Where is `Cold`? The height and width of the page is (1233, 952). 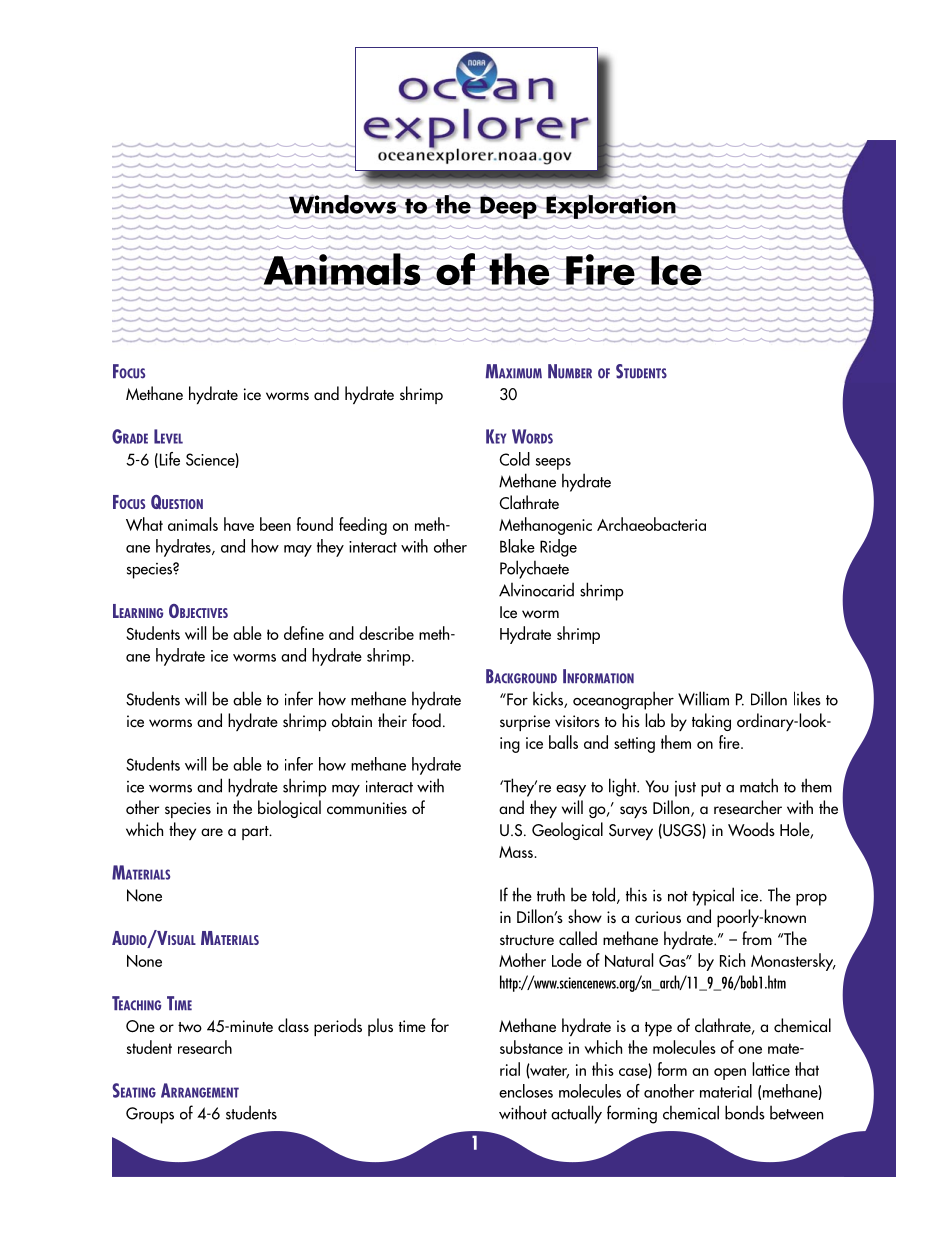 Cold is located at coordinates (514, 459).
